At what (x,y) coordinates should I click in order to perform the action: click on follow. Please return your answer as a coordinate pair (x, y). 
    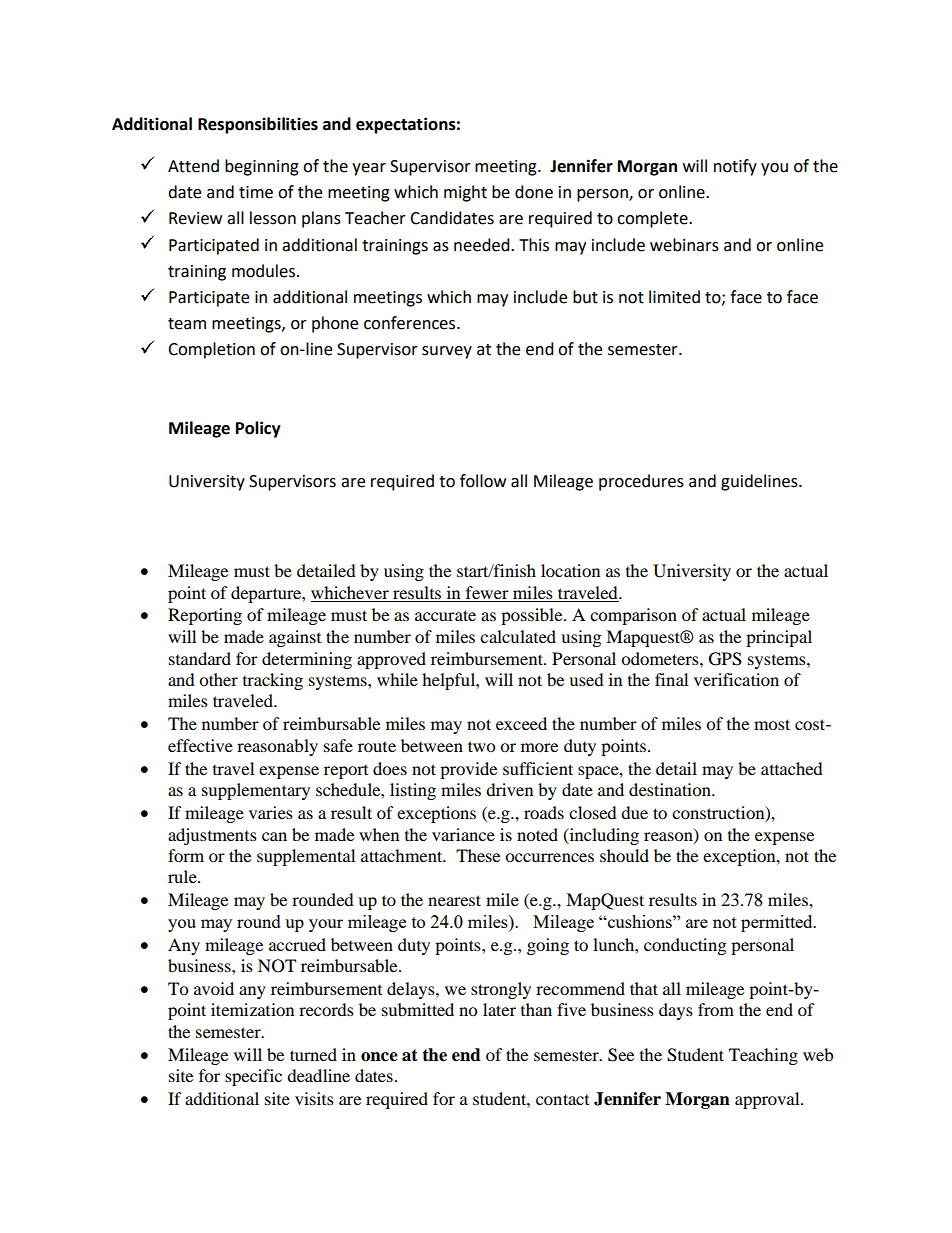
    Looking at the image, I should click on (483, 481).
